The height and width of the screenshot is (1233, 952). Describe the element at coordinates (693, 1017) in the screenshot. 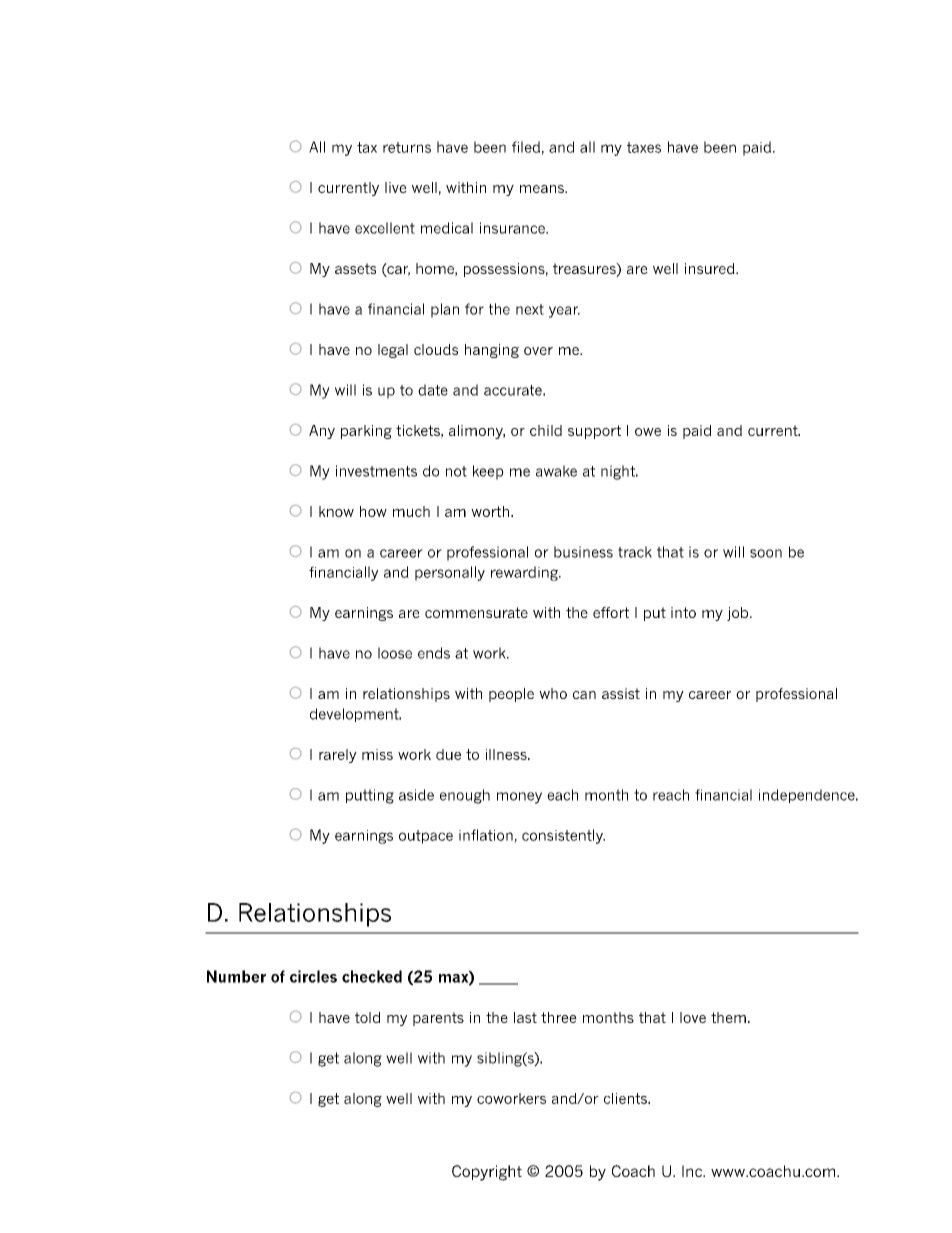

I see `love` at that location.
